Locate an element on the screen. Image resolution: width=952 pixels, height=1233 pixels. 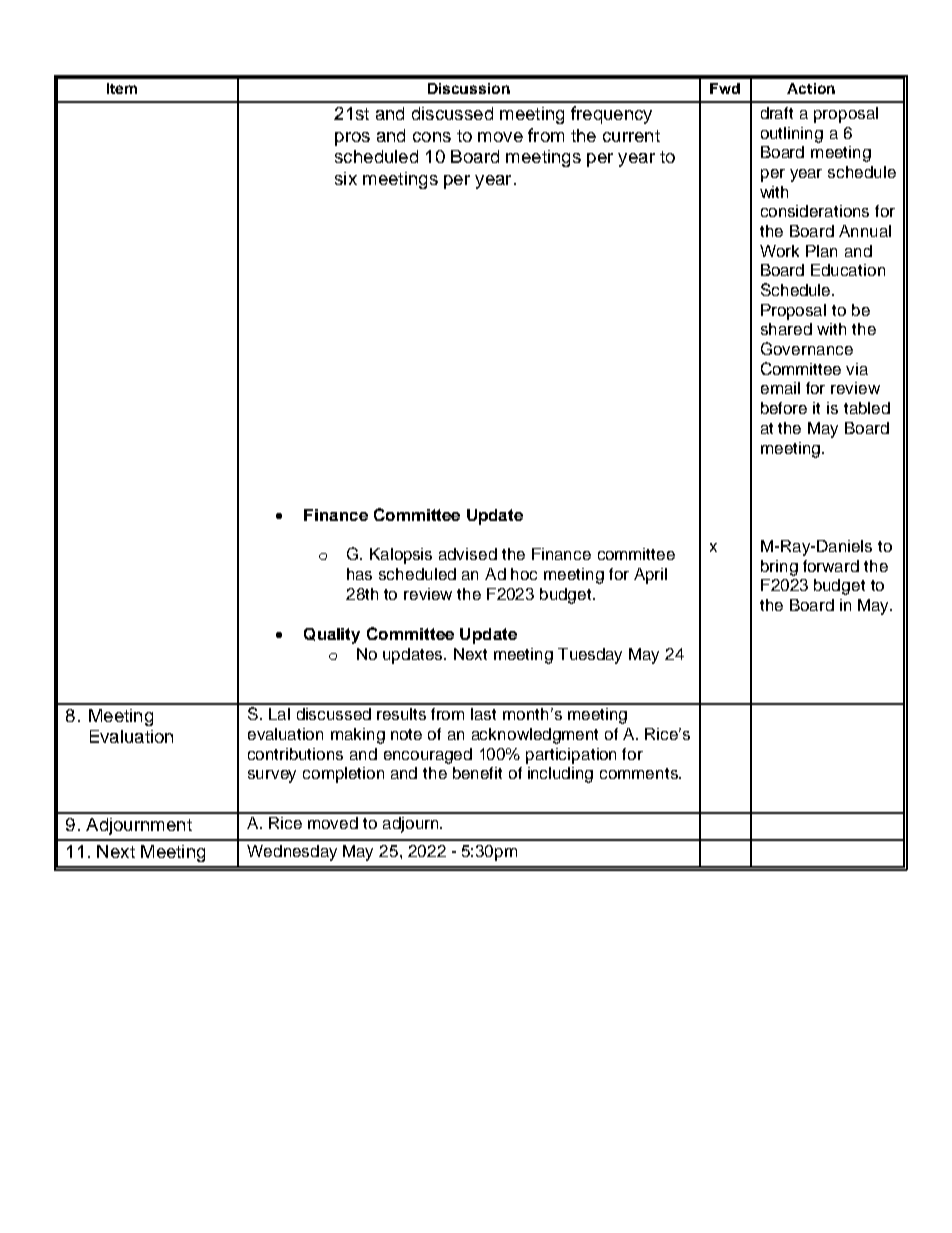
email is located at coordinates (780, 388).
